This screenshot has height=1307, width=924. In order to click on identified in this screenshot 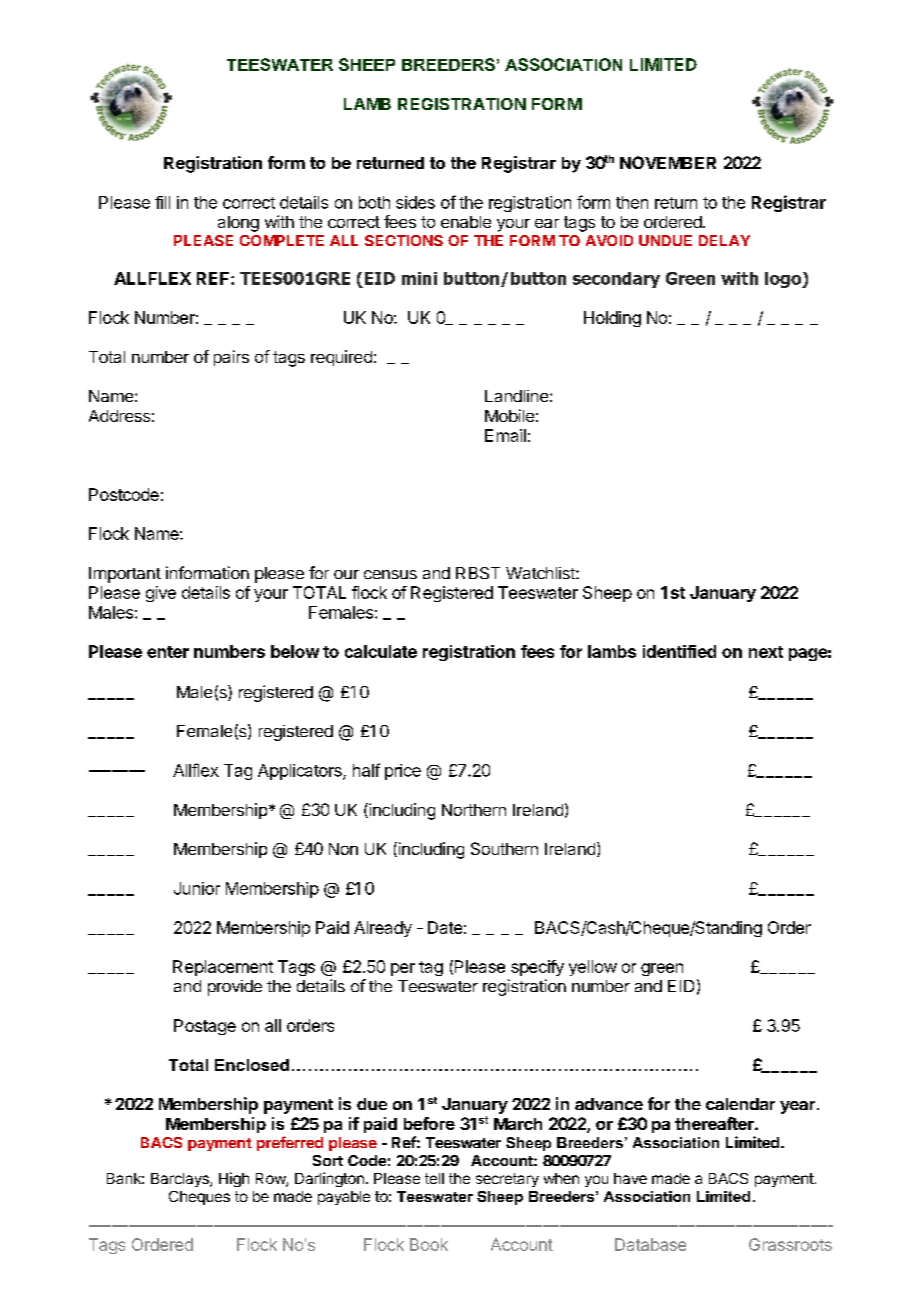, I will do `click(679, 651)`.
